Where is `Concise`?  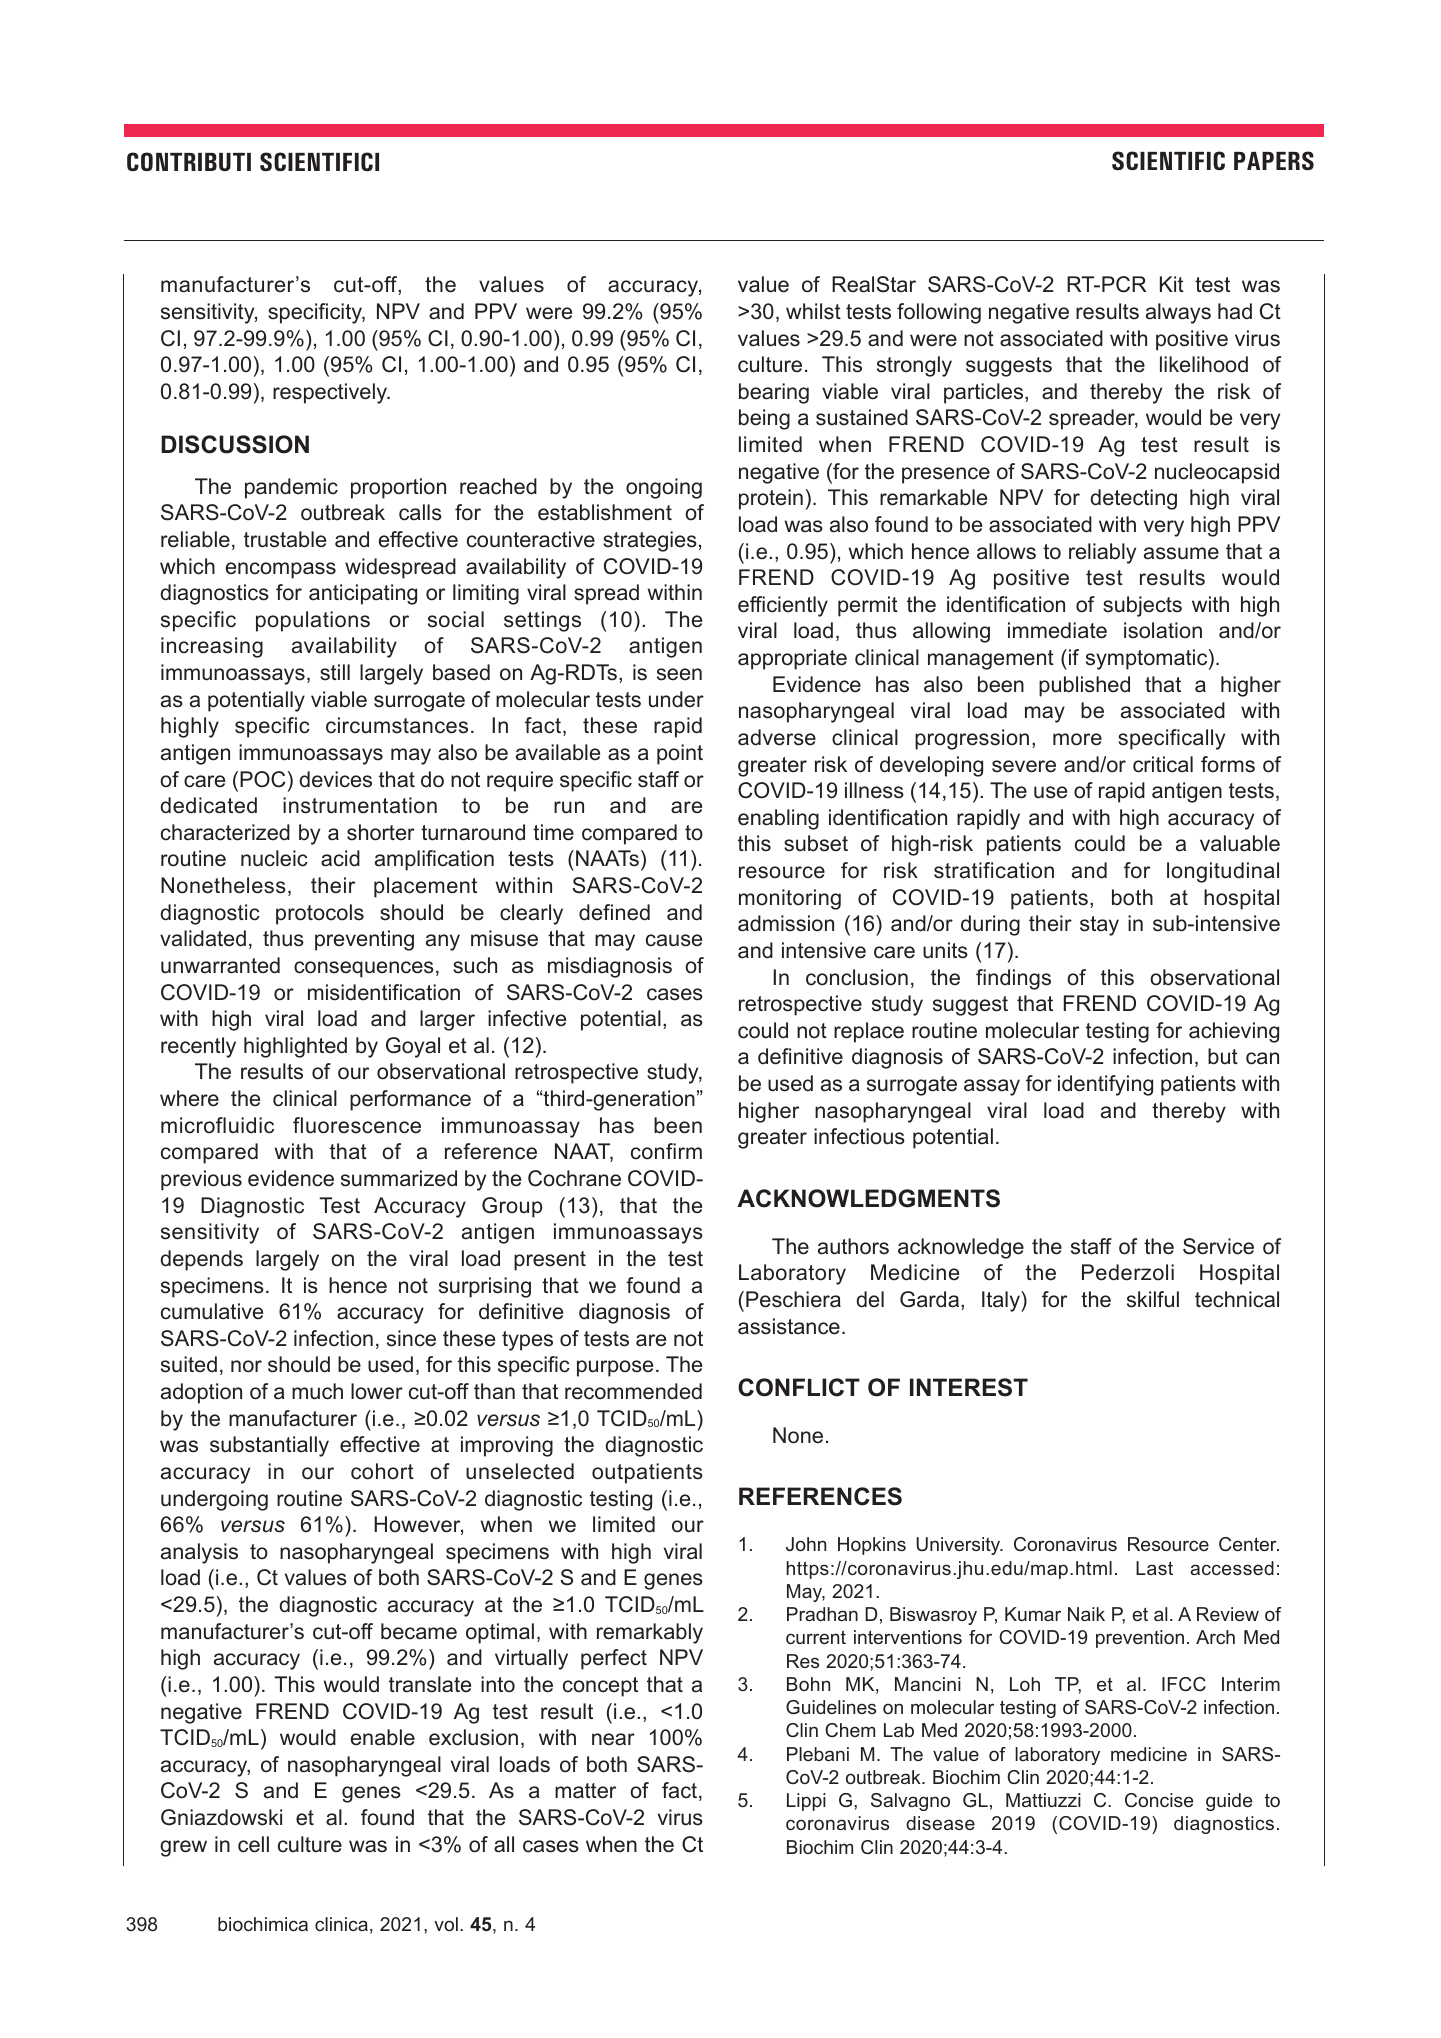
Concise is located at coordinates (1159, 1800).
